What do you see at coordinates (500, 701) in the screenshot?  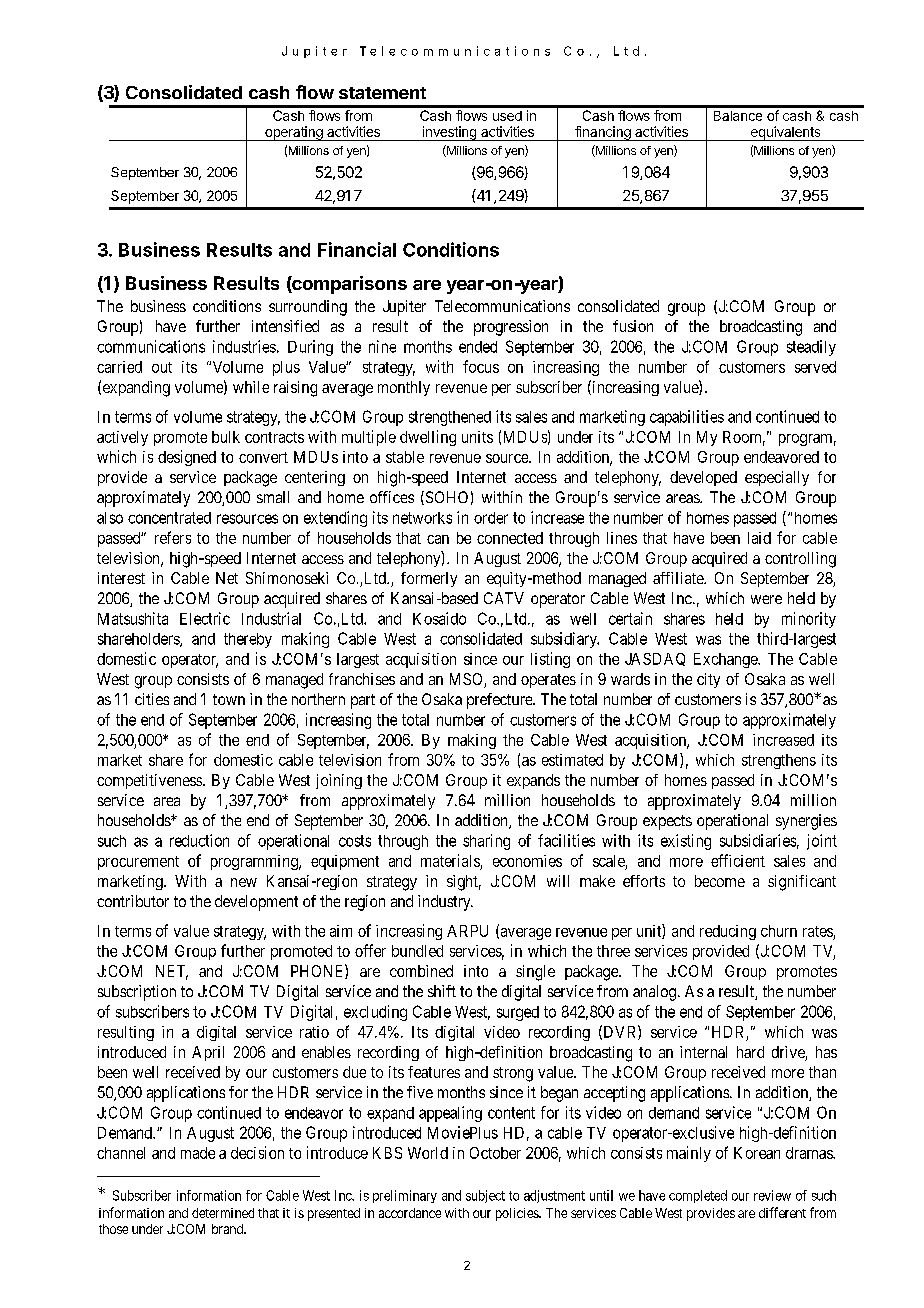 I see `prefecture` at bounding box center [500, 701].
